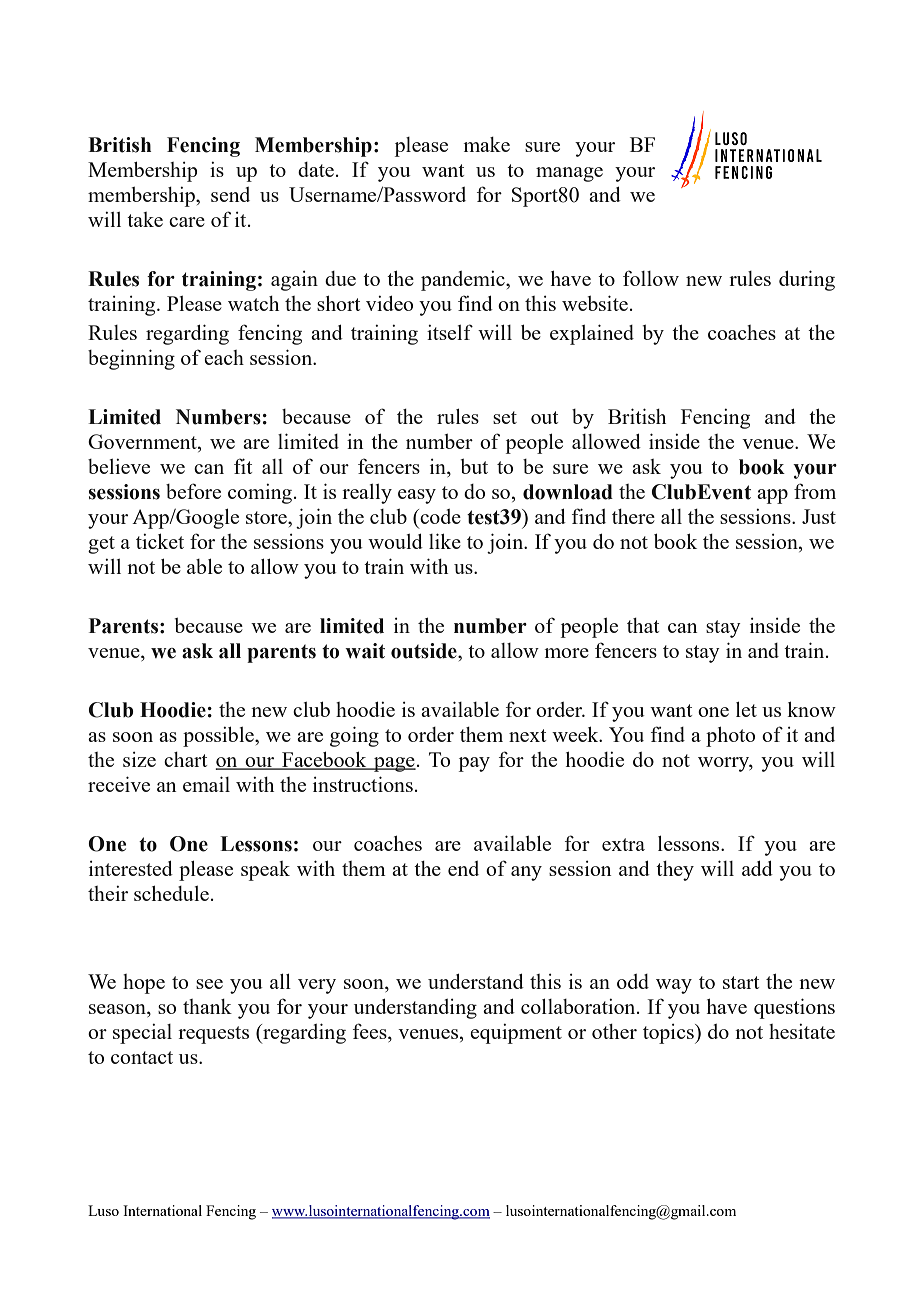  Describe the element at coordinates (643, 625) in the screenshot. I see `that` at that location.
